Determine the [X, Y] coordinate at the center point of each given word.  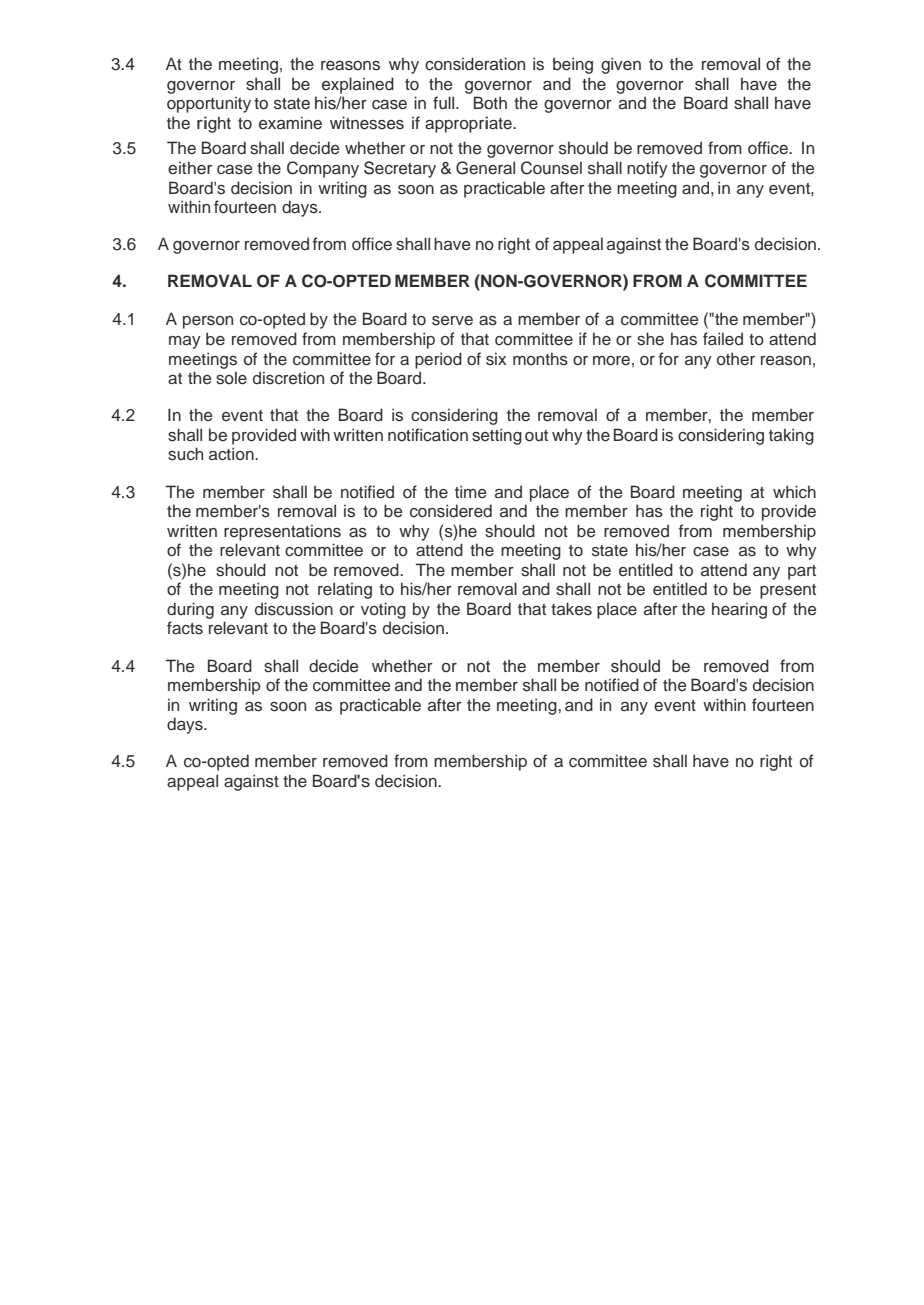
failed [723, 339]
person [208, 322]
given [621, 65]
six [496, 359]
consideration [475, 64]
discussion [294, 609]
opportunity [209, 104]
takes [571, 609]
